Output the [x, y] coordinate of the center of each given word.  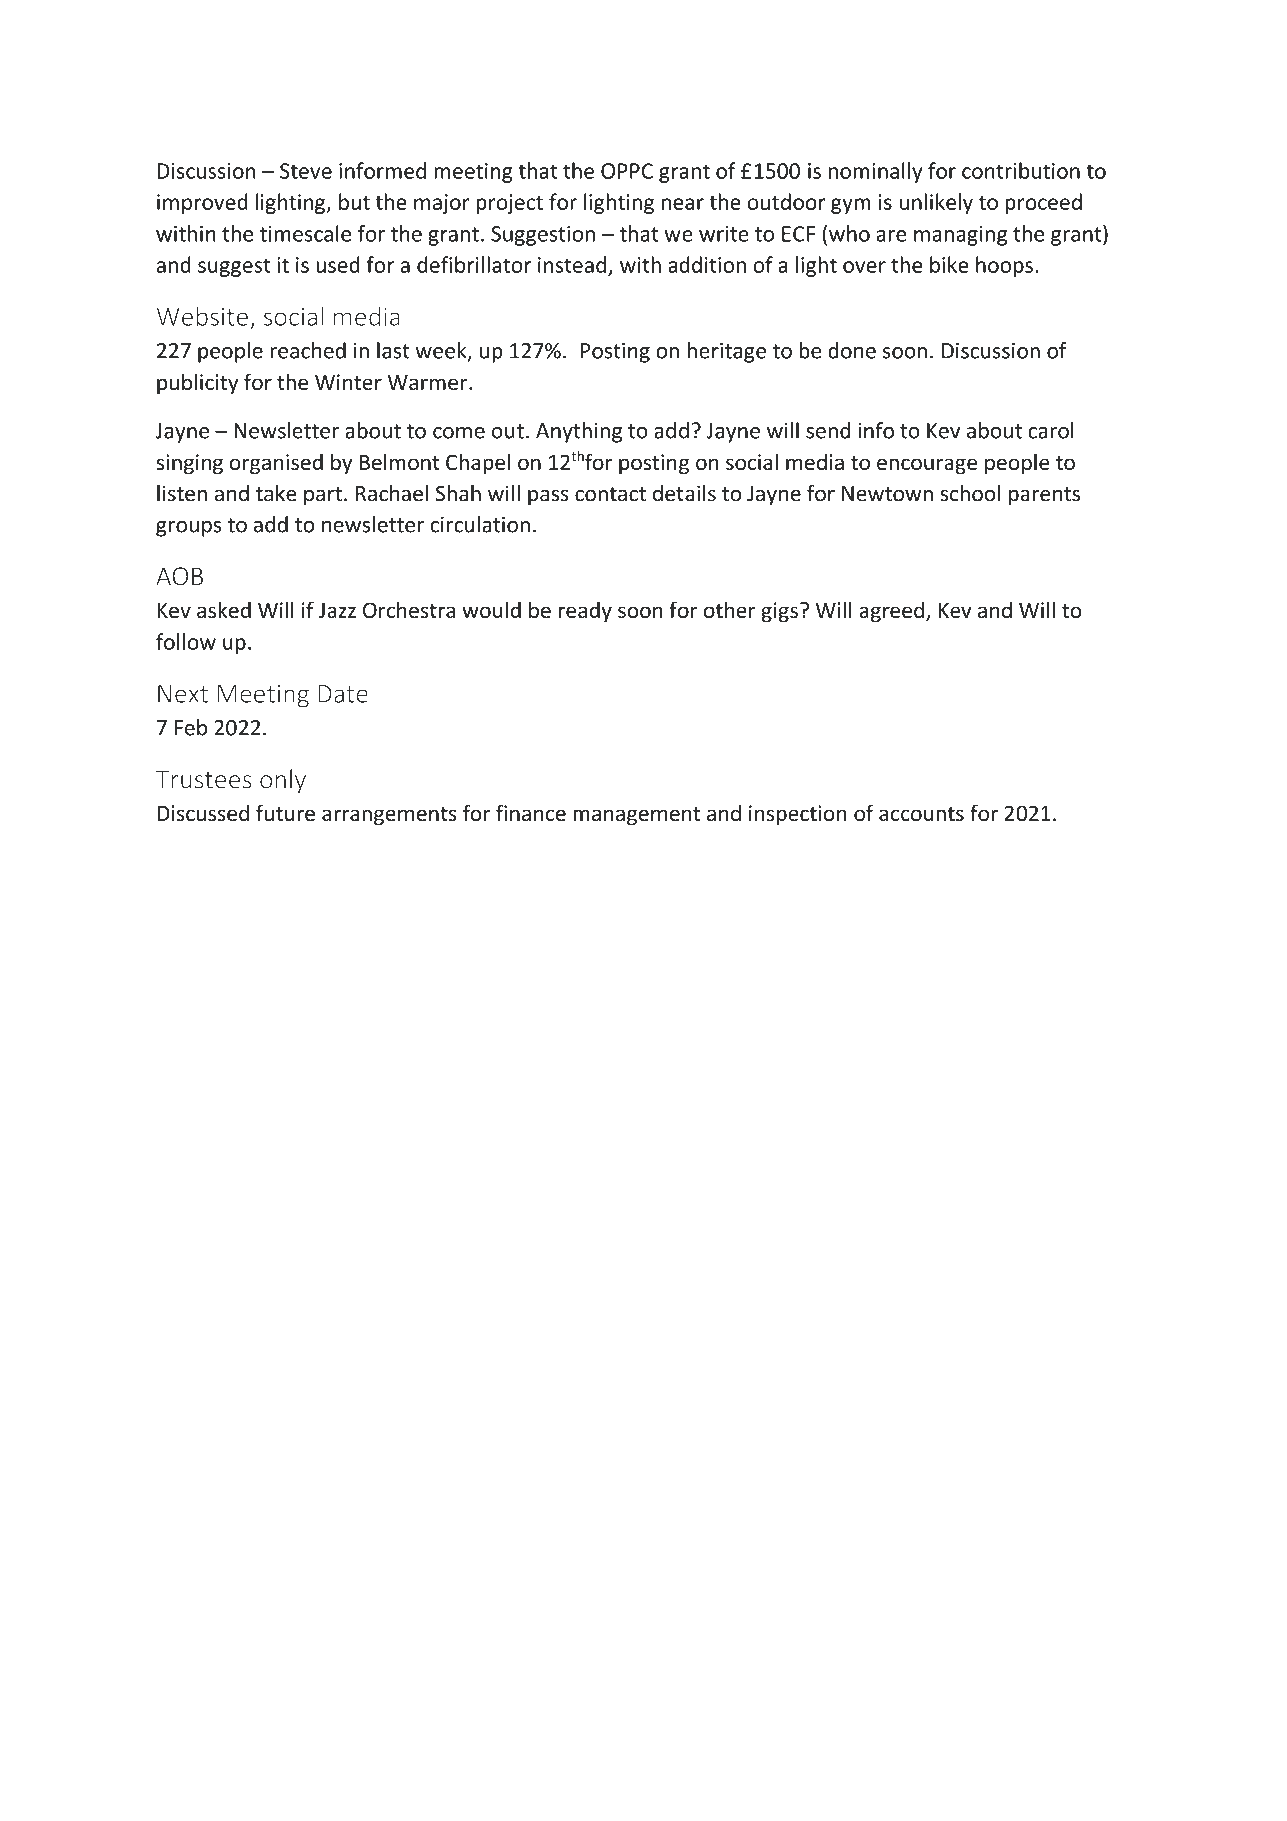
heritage [727, 352]
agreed [892, 612]
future [285, 812]
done [852, 350]
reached [308, 350]
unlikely [936, 203]
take [276, 493]
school [970, 493]
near [682, 204]
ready [585, 611]
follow [186, 641]
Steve [306, 171]
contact [610, 494]
